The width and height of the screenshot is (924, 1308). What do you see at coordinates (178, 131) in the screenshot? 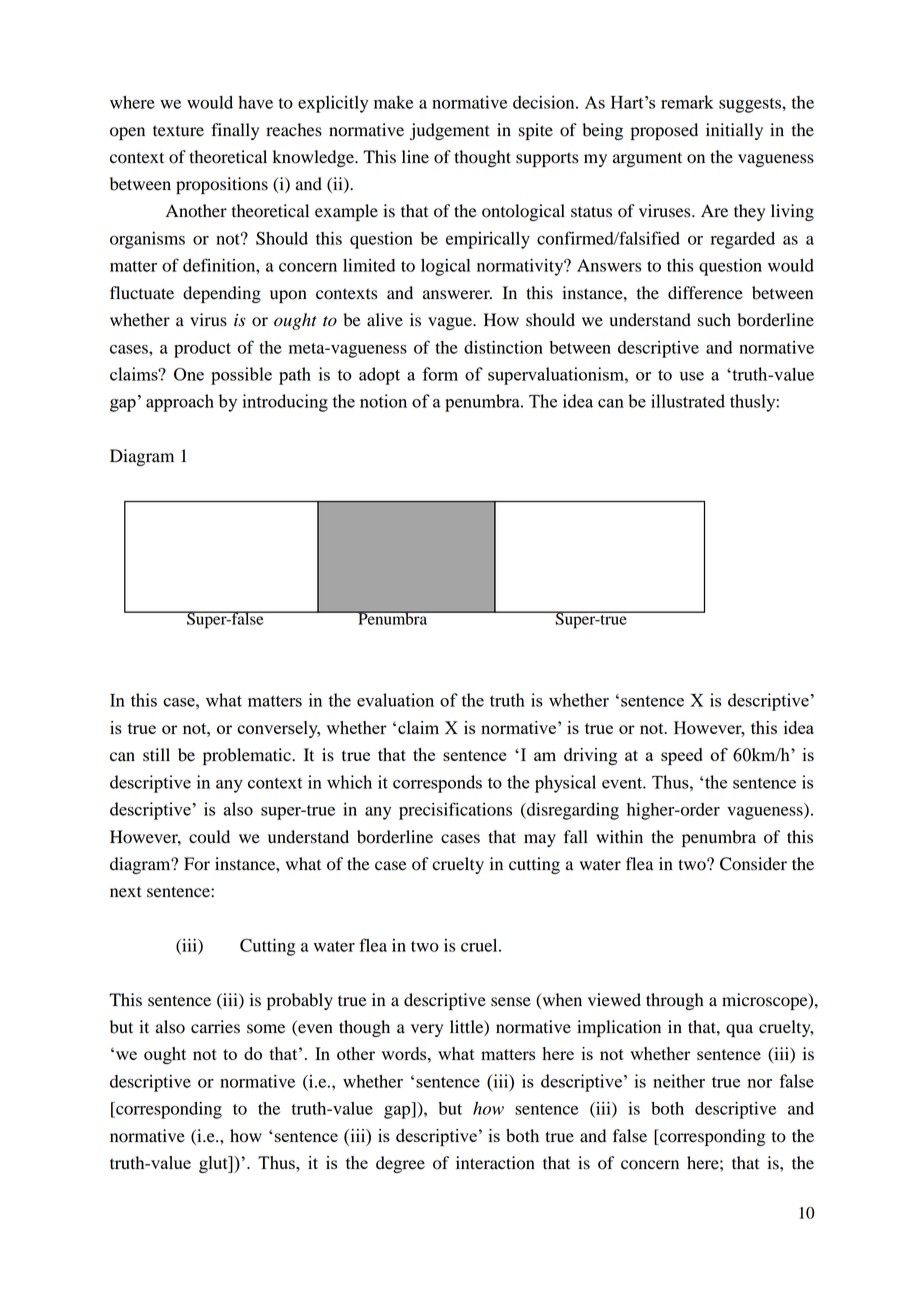
I see `texture` at bounding box center [178, 131].
